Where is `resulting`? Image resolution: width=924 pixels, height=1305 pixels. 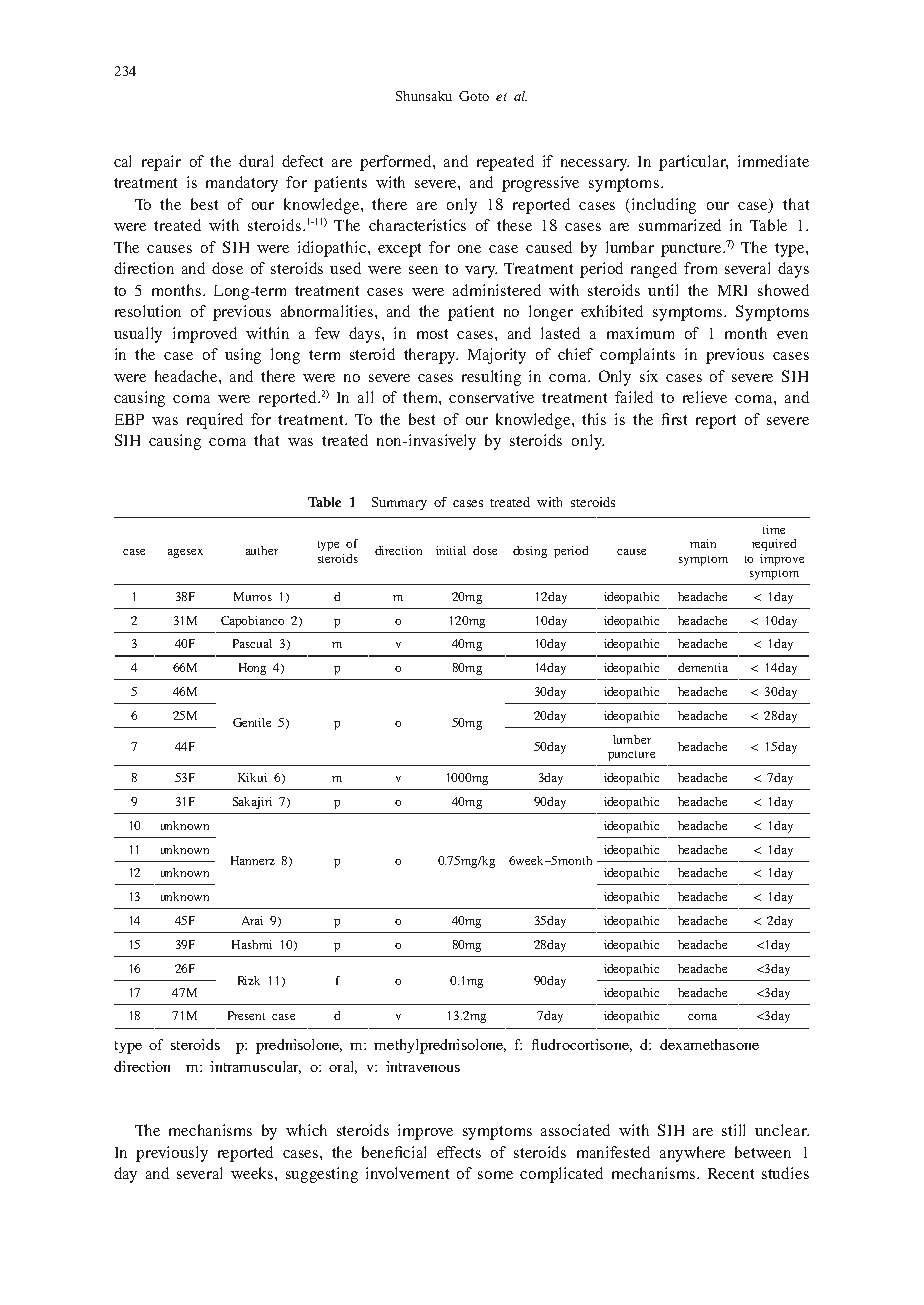
resulting is located at coordinates (491, 378).
